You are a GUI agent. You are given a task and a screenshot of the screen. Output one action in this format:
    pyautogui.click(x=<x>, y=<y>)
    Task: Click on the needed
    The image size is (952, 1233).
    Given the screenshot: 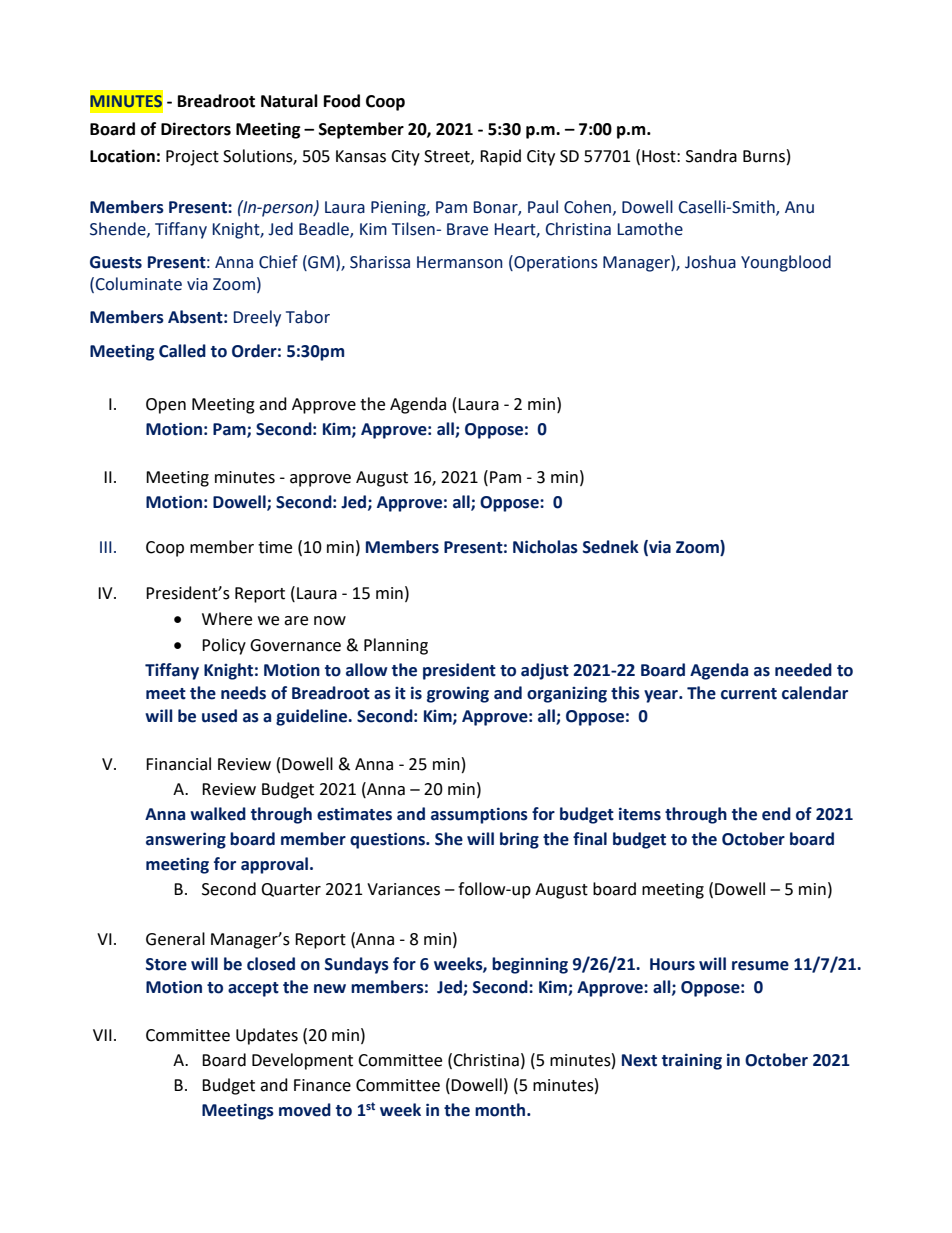 What is the action you would take?
    pyautogui.click(x=803, y=670)
